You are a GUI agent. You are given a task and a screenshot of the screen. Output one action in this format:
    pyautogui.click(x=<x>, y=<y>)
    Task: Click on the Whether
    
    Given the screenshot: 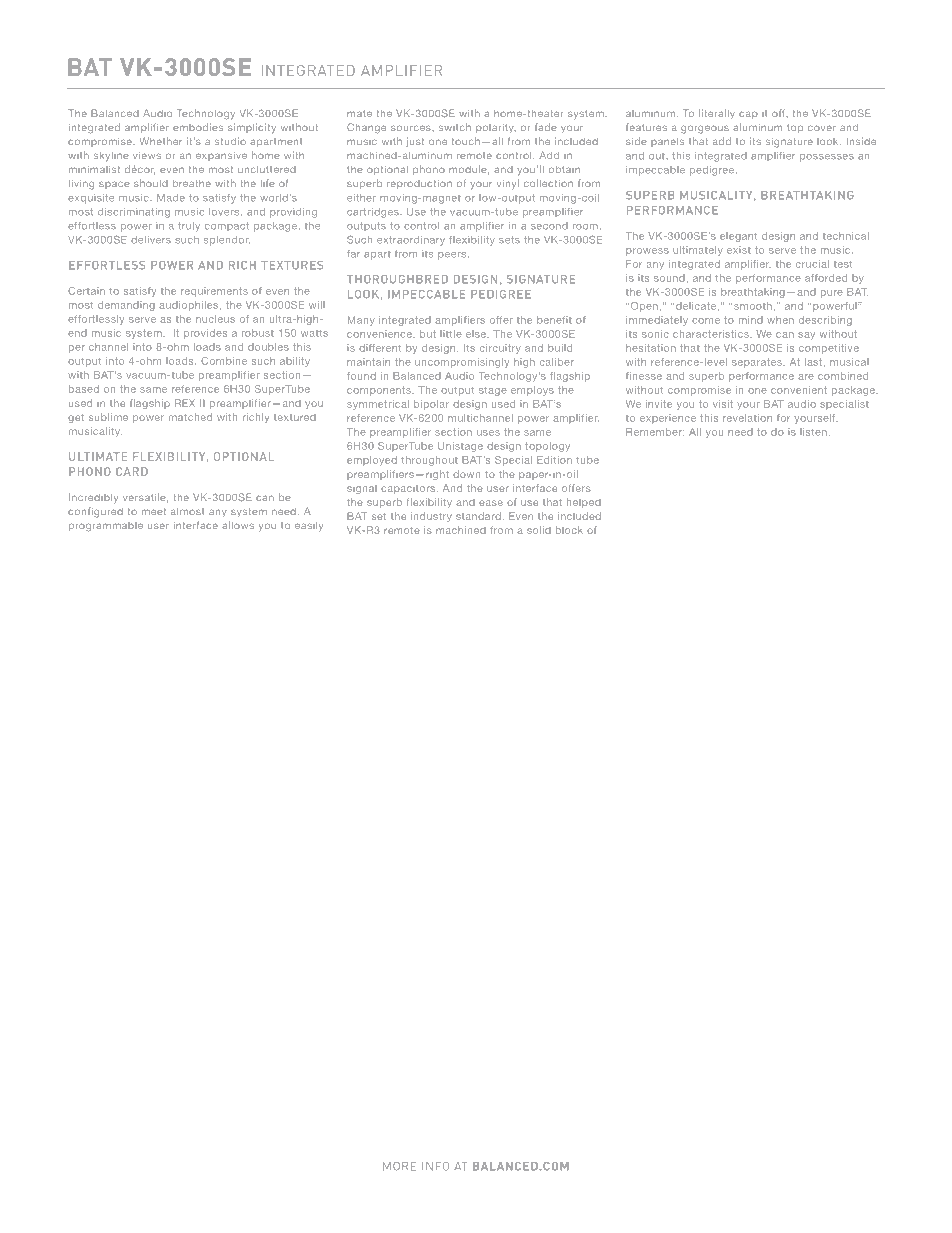 What is the action you would take?
    pyautogui.click(x=161, y=141)
